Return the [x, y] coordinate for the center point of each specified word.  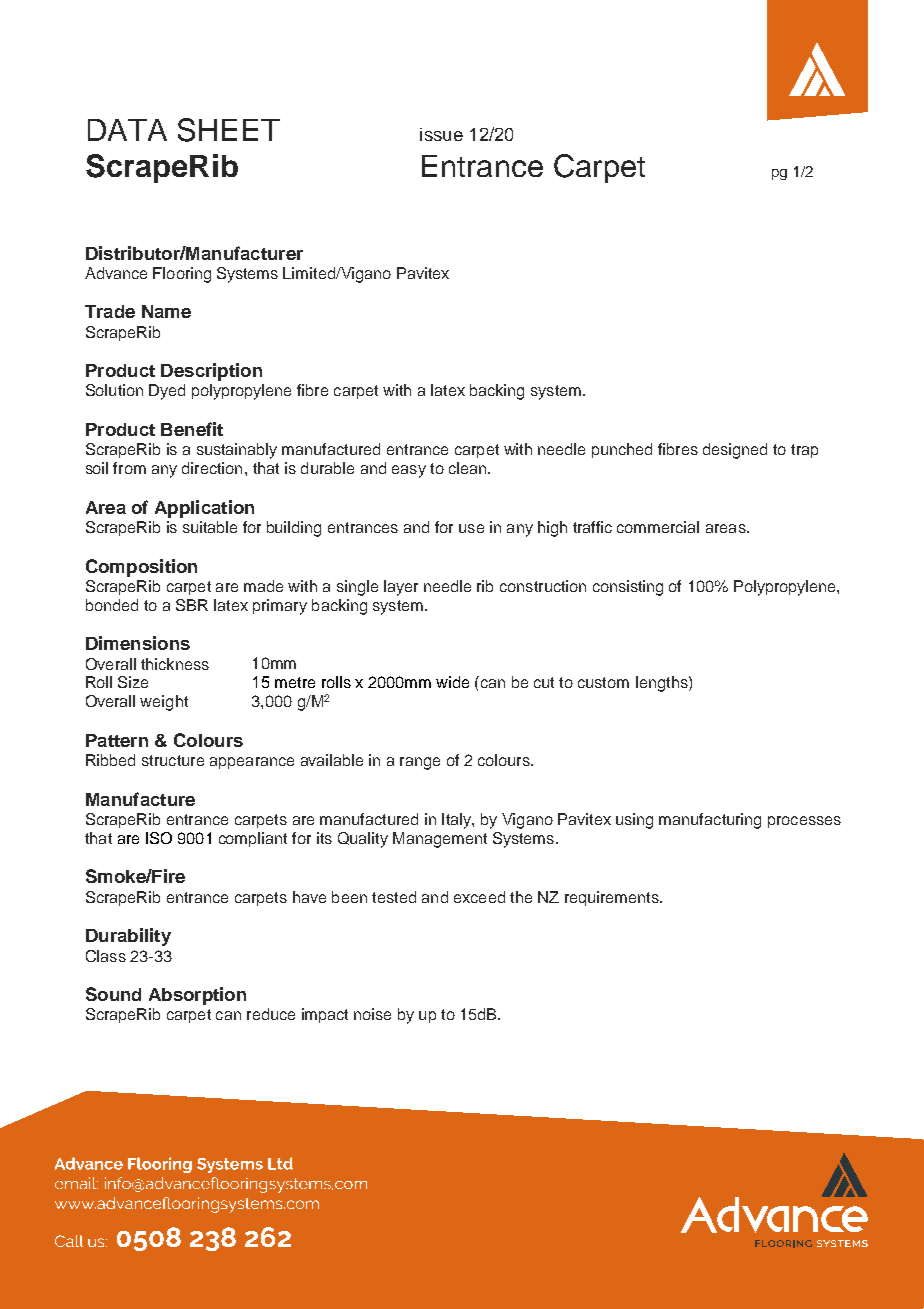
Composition [141, 568]
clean [469, 468]
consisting [628, 588]
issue [441, 134]
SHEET [229, 130]
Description [211, 372]
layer [401, 588]
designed [735, 451]
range [420, 763]
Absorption [197, 996]
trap [804, 451]
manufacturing [710, 821]
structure [173, 760]
